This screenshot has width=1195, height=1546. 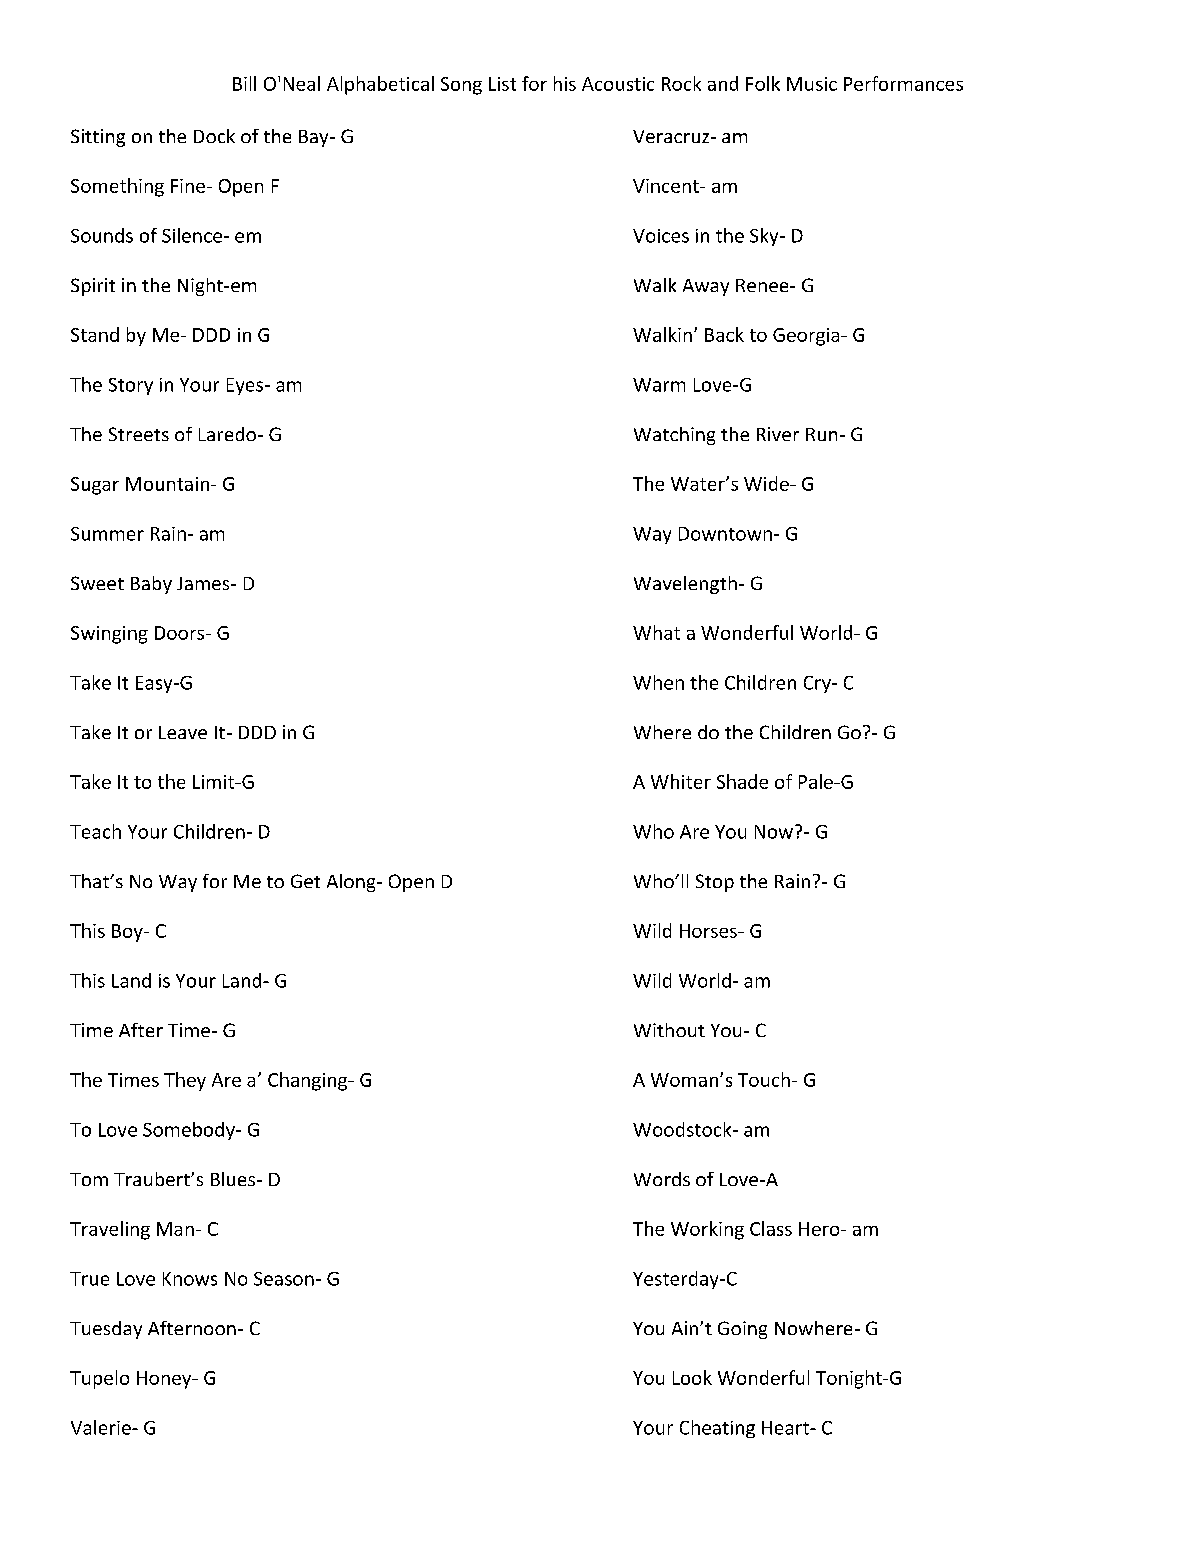 I want to click on Tupelo, so click(x=99, y=1379).
